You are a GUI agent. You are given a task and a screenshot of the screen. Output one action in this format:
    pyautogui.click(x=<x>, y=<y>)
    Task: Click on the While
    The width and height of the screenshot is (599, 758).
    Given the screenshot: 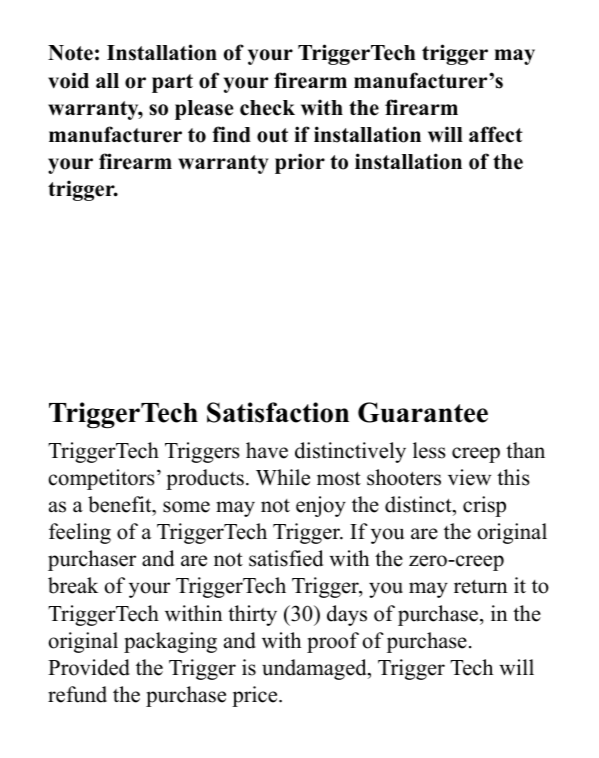 What is the action you would take?
    pyautogui.click(x=283, y=477)
